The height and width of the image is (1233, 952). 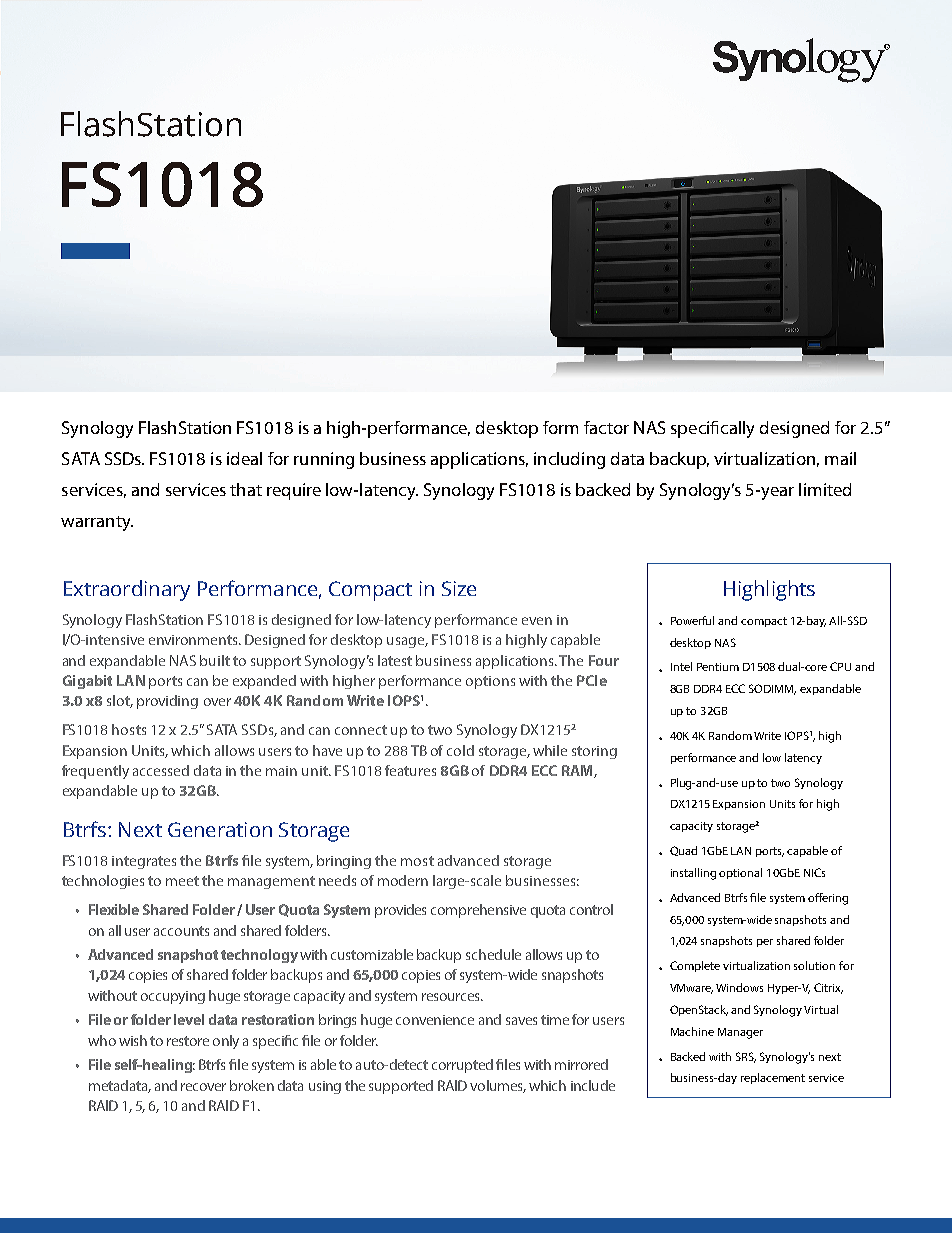 I want to click on cold, so click(x=460, y=750).
